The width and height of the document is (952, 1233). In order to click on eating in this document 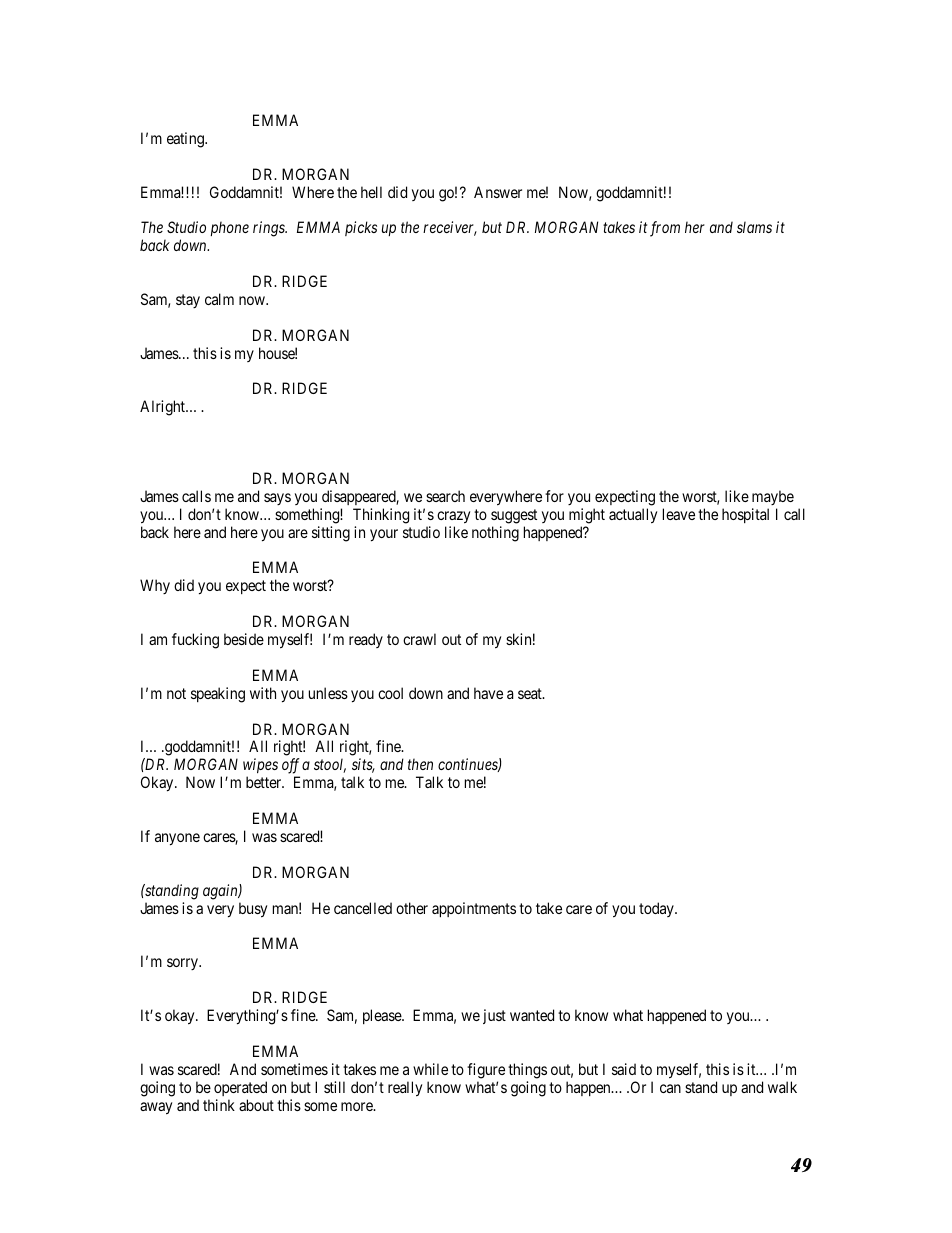, I will do `click(186, 140)`.
